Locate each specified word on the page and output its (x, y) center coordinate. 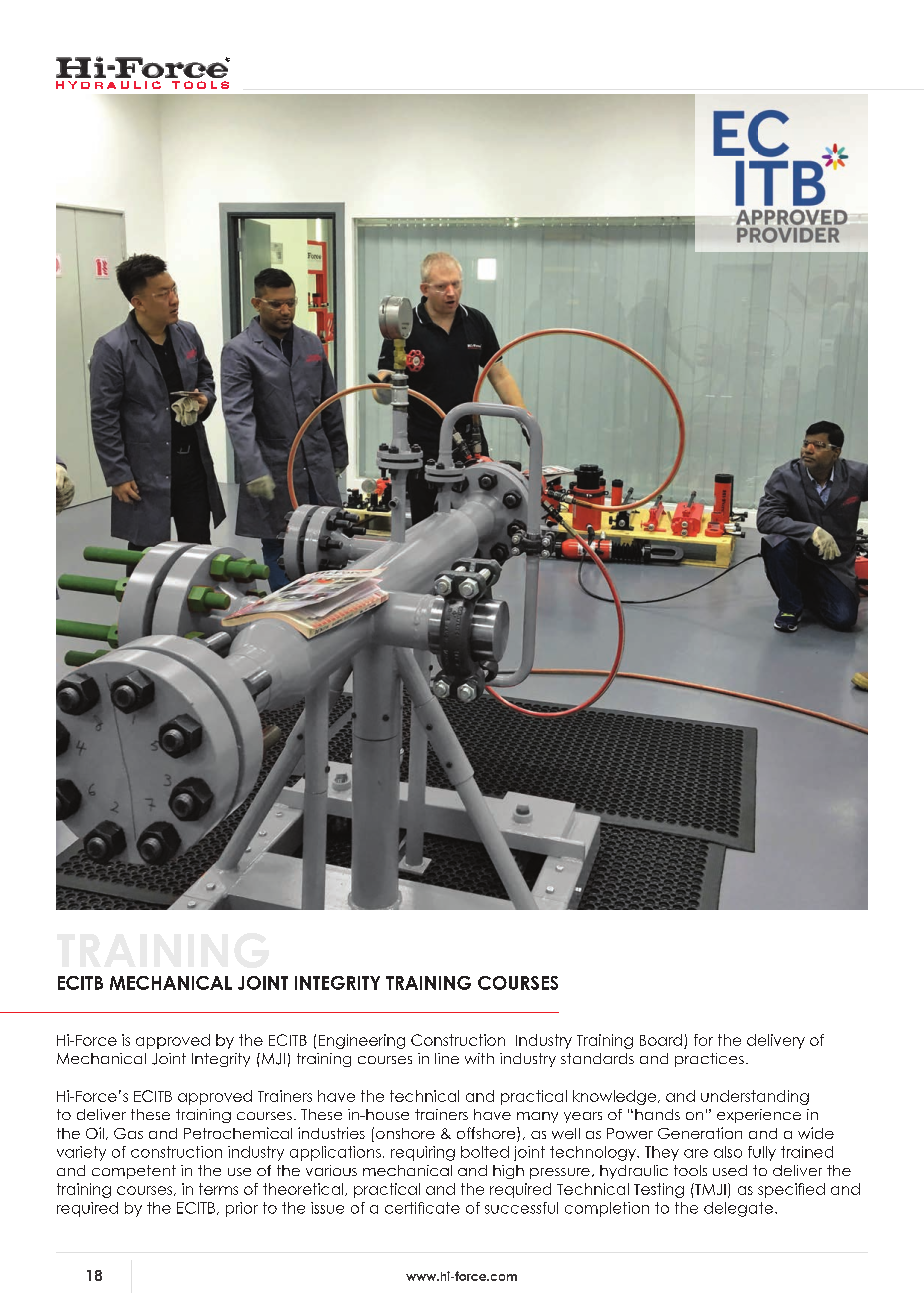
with (479, 1058)
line (447, 1058)
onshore (405, 1133)
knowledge (614, 1097)
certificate (422, 1208)
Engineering (362, 1041)
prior (242, 1209)
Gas (128, 1133)
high (508, 1172)
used (730, 1170)
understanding (755, 1097)
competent (134, 1172)
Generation (700, 1133)
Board (661, 1040)
